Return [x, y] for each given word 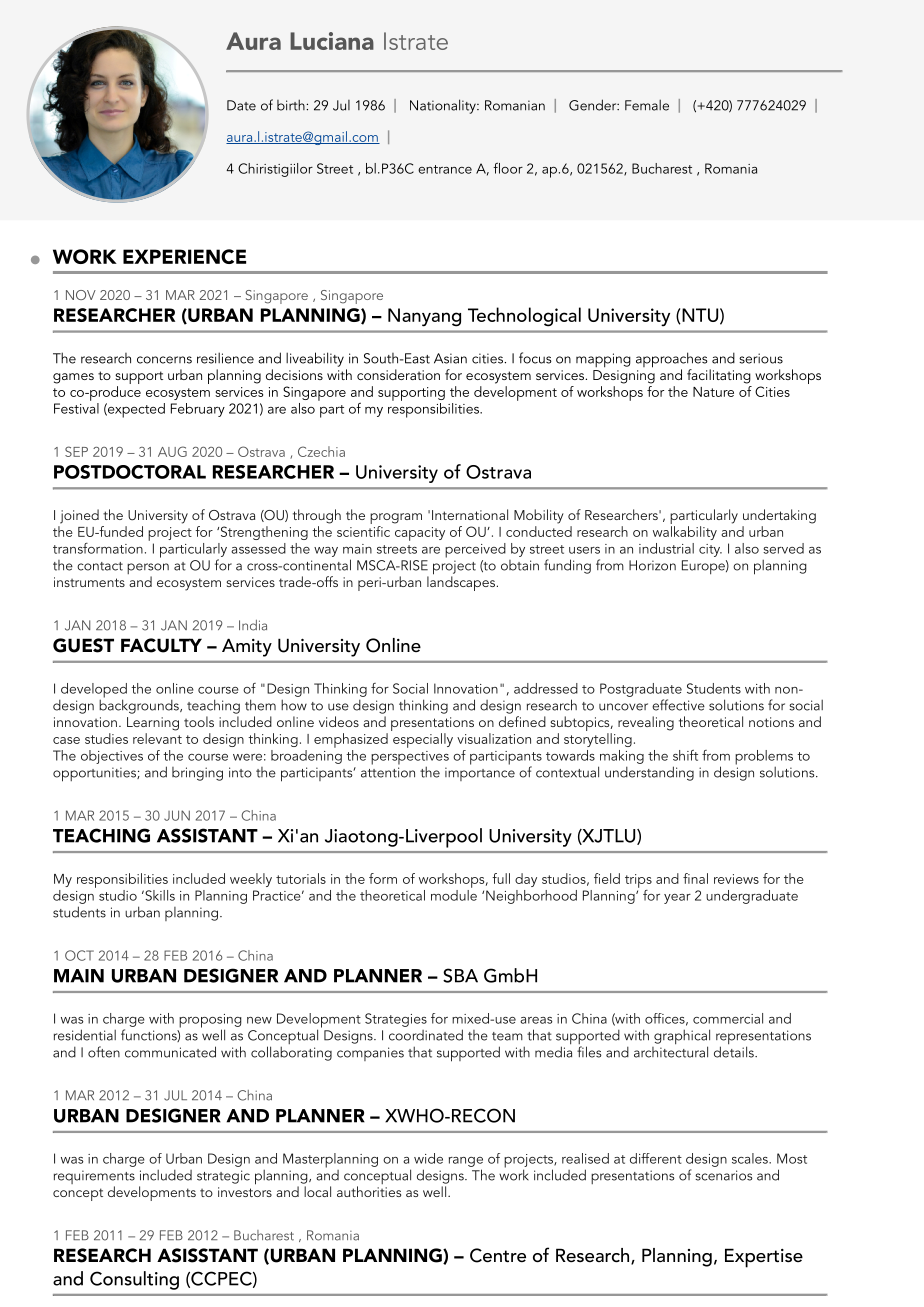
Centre [498, 1255]
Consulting [134, 1280]
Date [241, 105]
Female [647, 105]
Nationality [444, 106]
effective [678, 705]
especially [423, 740]
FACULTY [161, 645]
